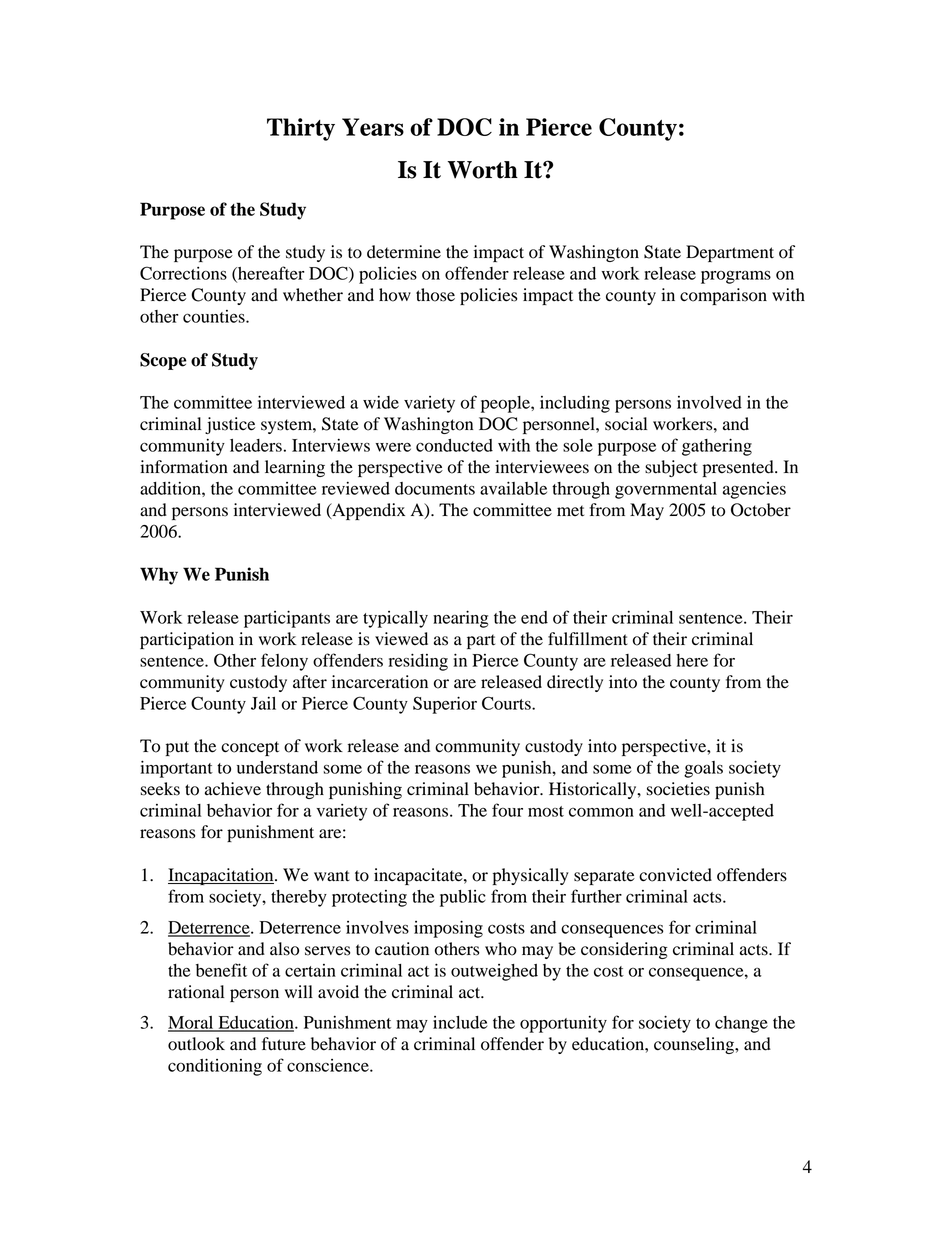 Image resolution: width=952 pixels, height=1233 pixels. I want to click on societies, so click(678, 789).
